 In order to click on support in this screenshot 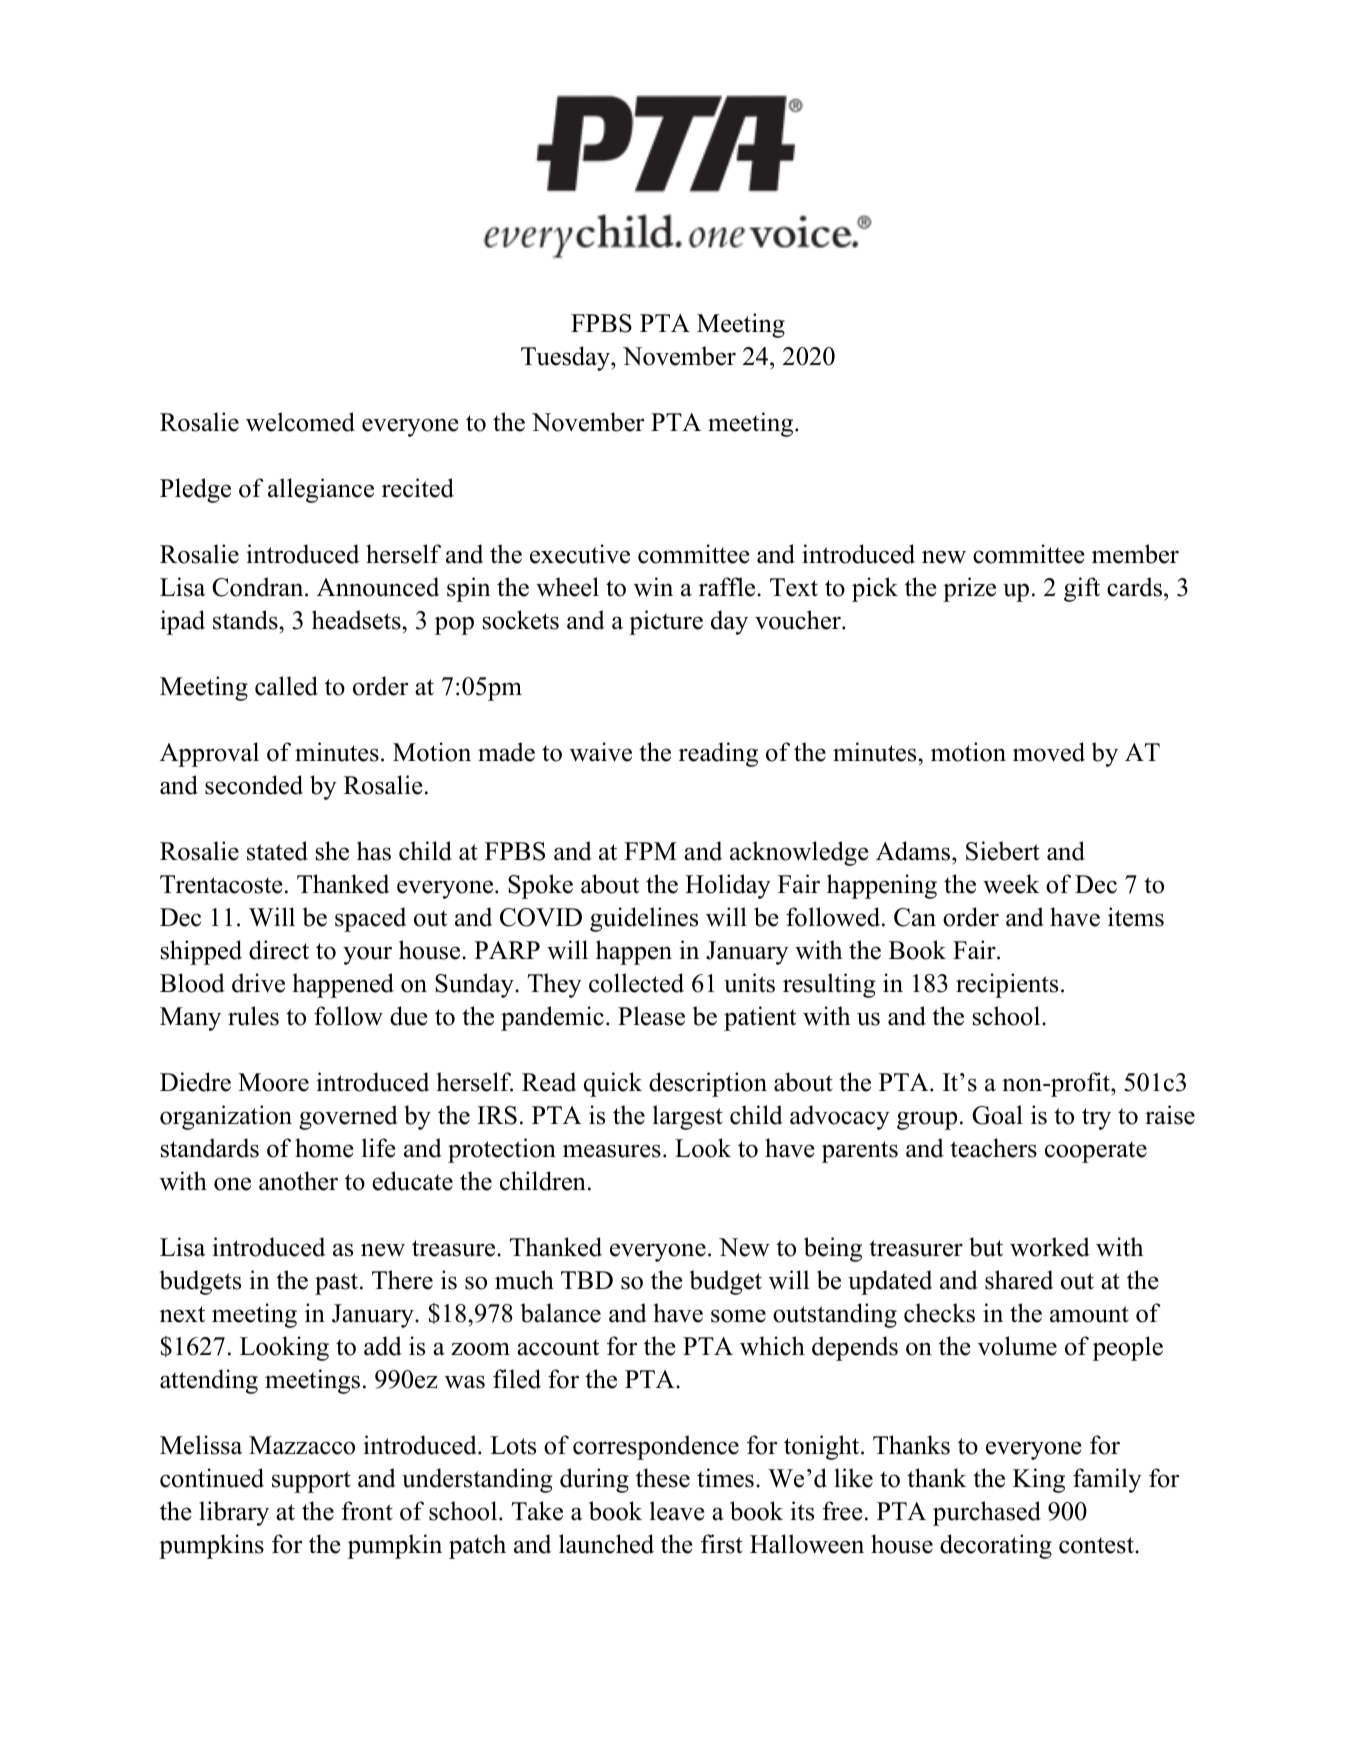, I will do `click(311, 1482)`.
